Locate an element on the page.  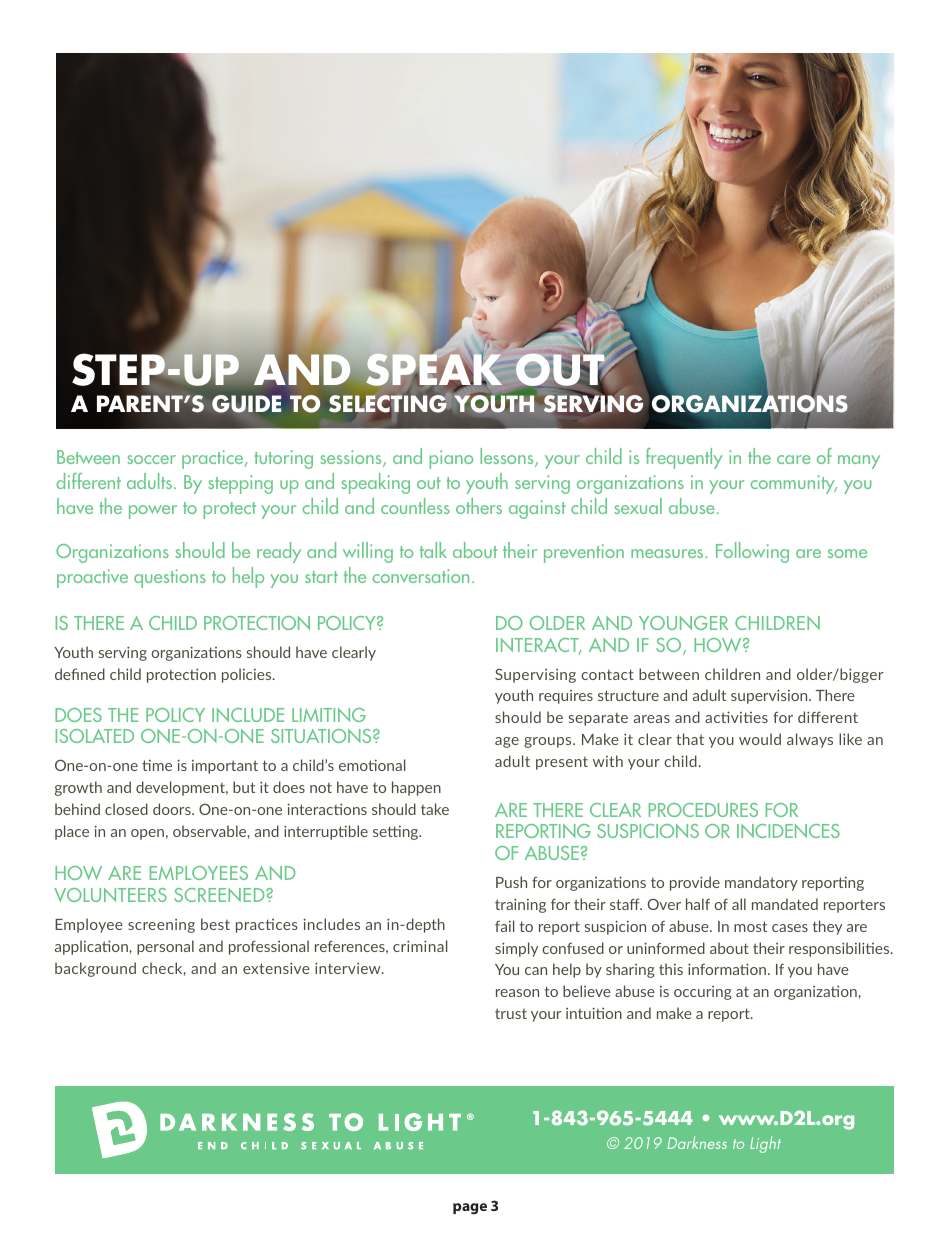
Darkness is located at coordinates (697, 1142).
